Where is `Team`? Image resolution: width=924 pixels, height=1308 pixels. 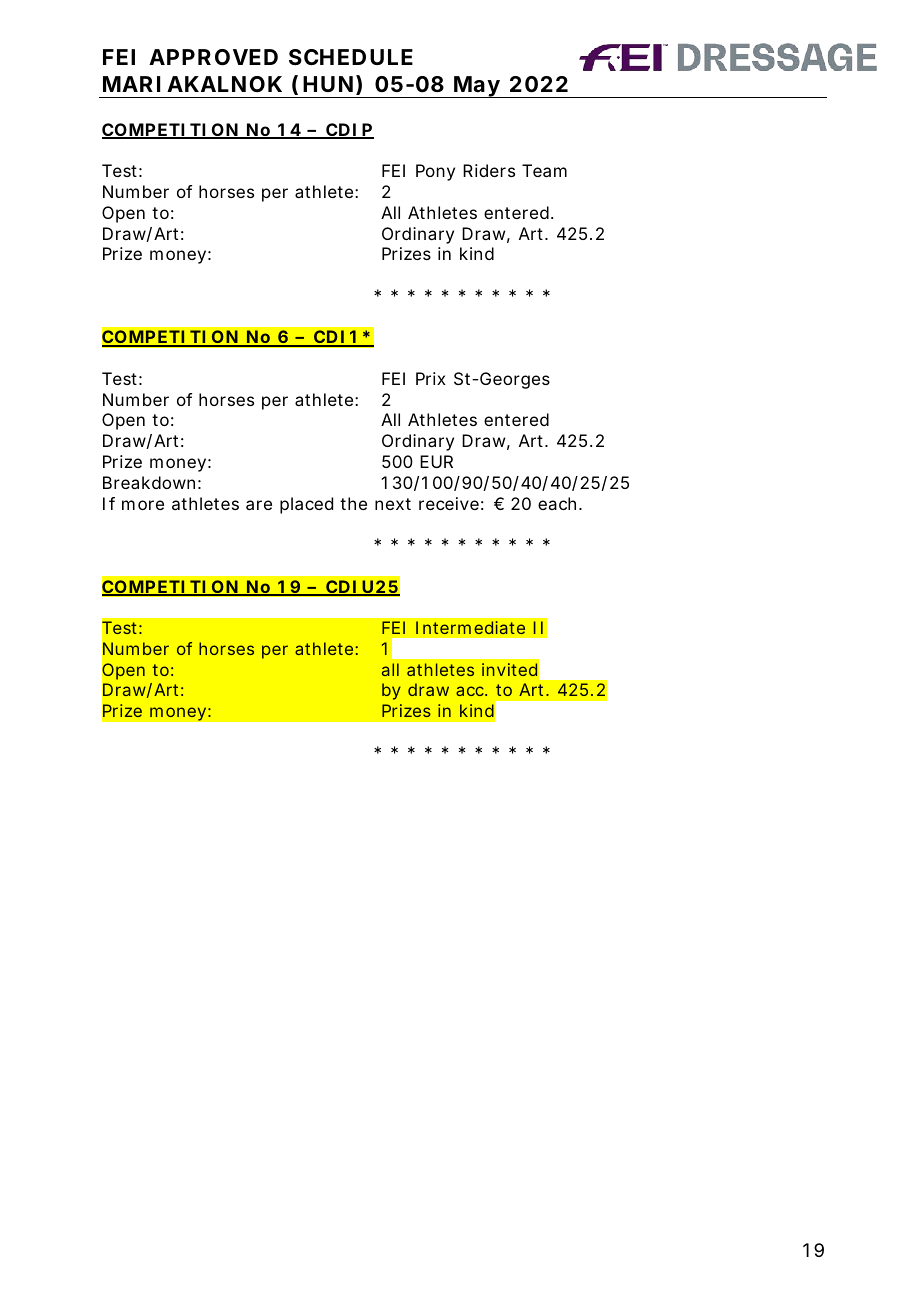
Team is located at coordinates (544, 170).
